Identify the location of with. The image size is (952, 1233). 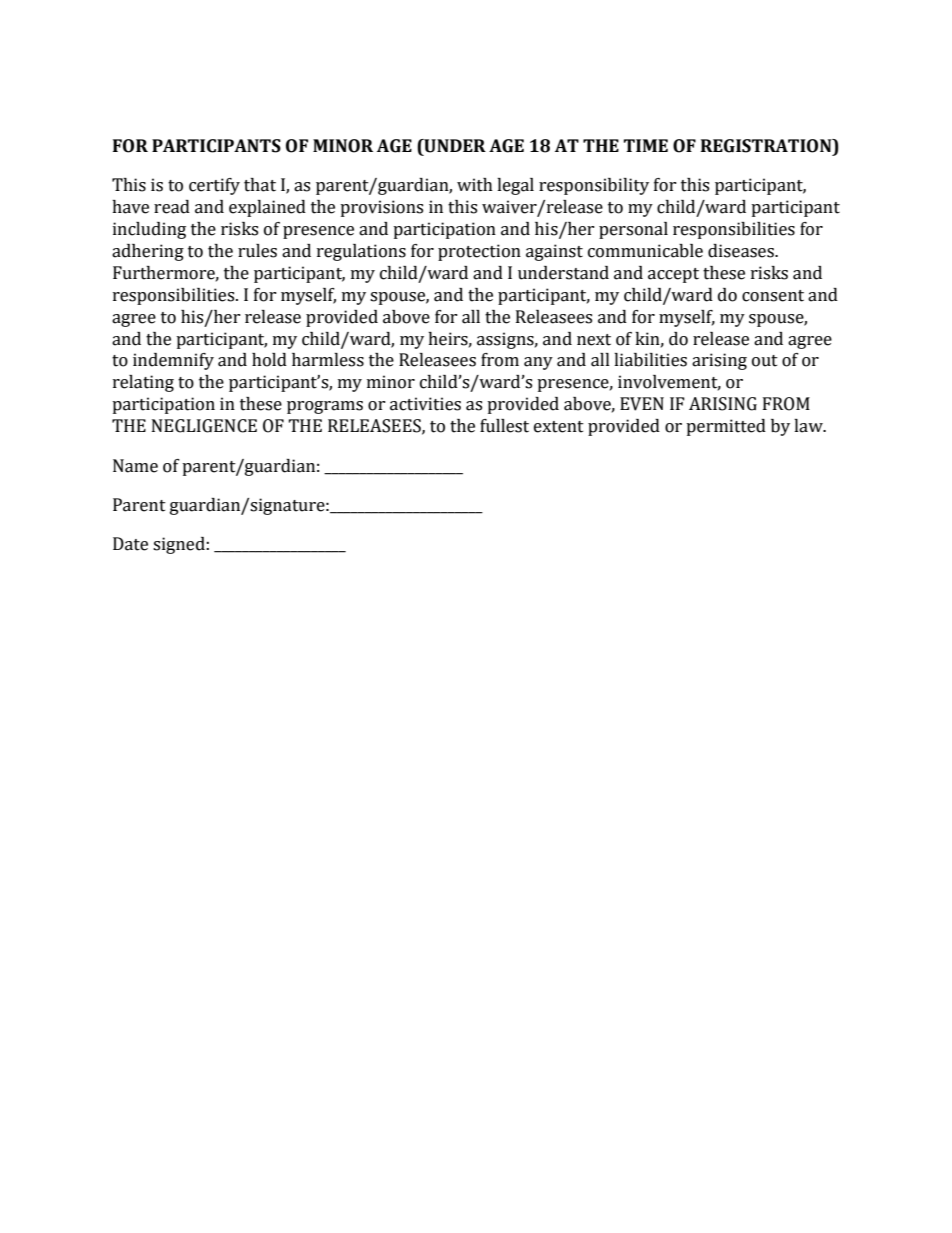
(475, 185).
